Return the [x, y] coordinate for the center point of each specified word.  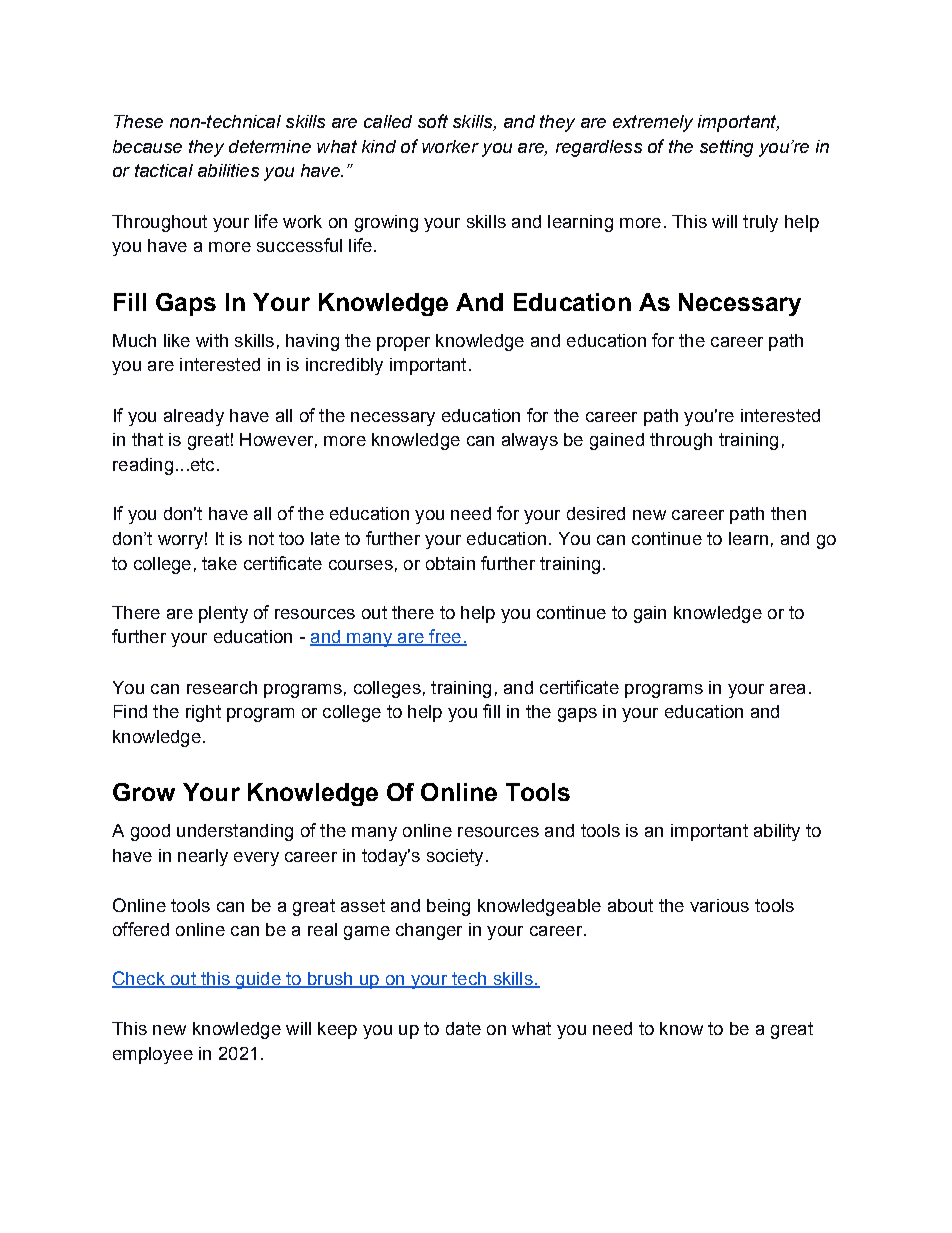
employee [153, 1055]
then [788, 513]
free [445, 637]
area [787, 689]
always [530, 441]
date [463, 1028]
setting [726, 148]
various [719, 905]
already [194, 417]
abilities [228, 170]
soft [433, 121]
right [203, 713]
